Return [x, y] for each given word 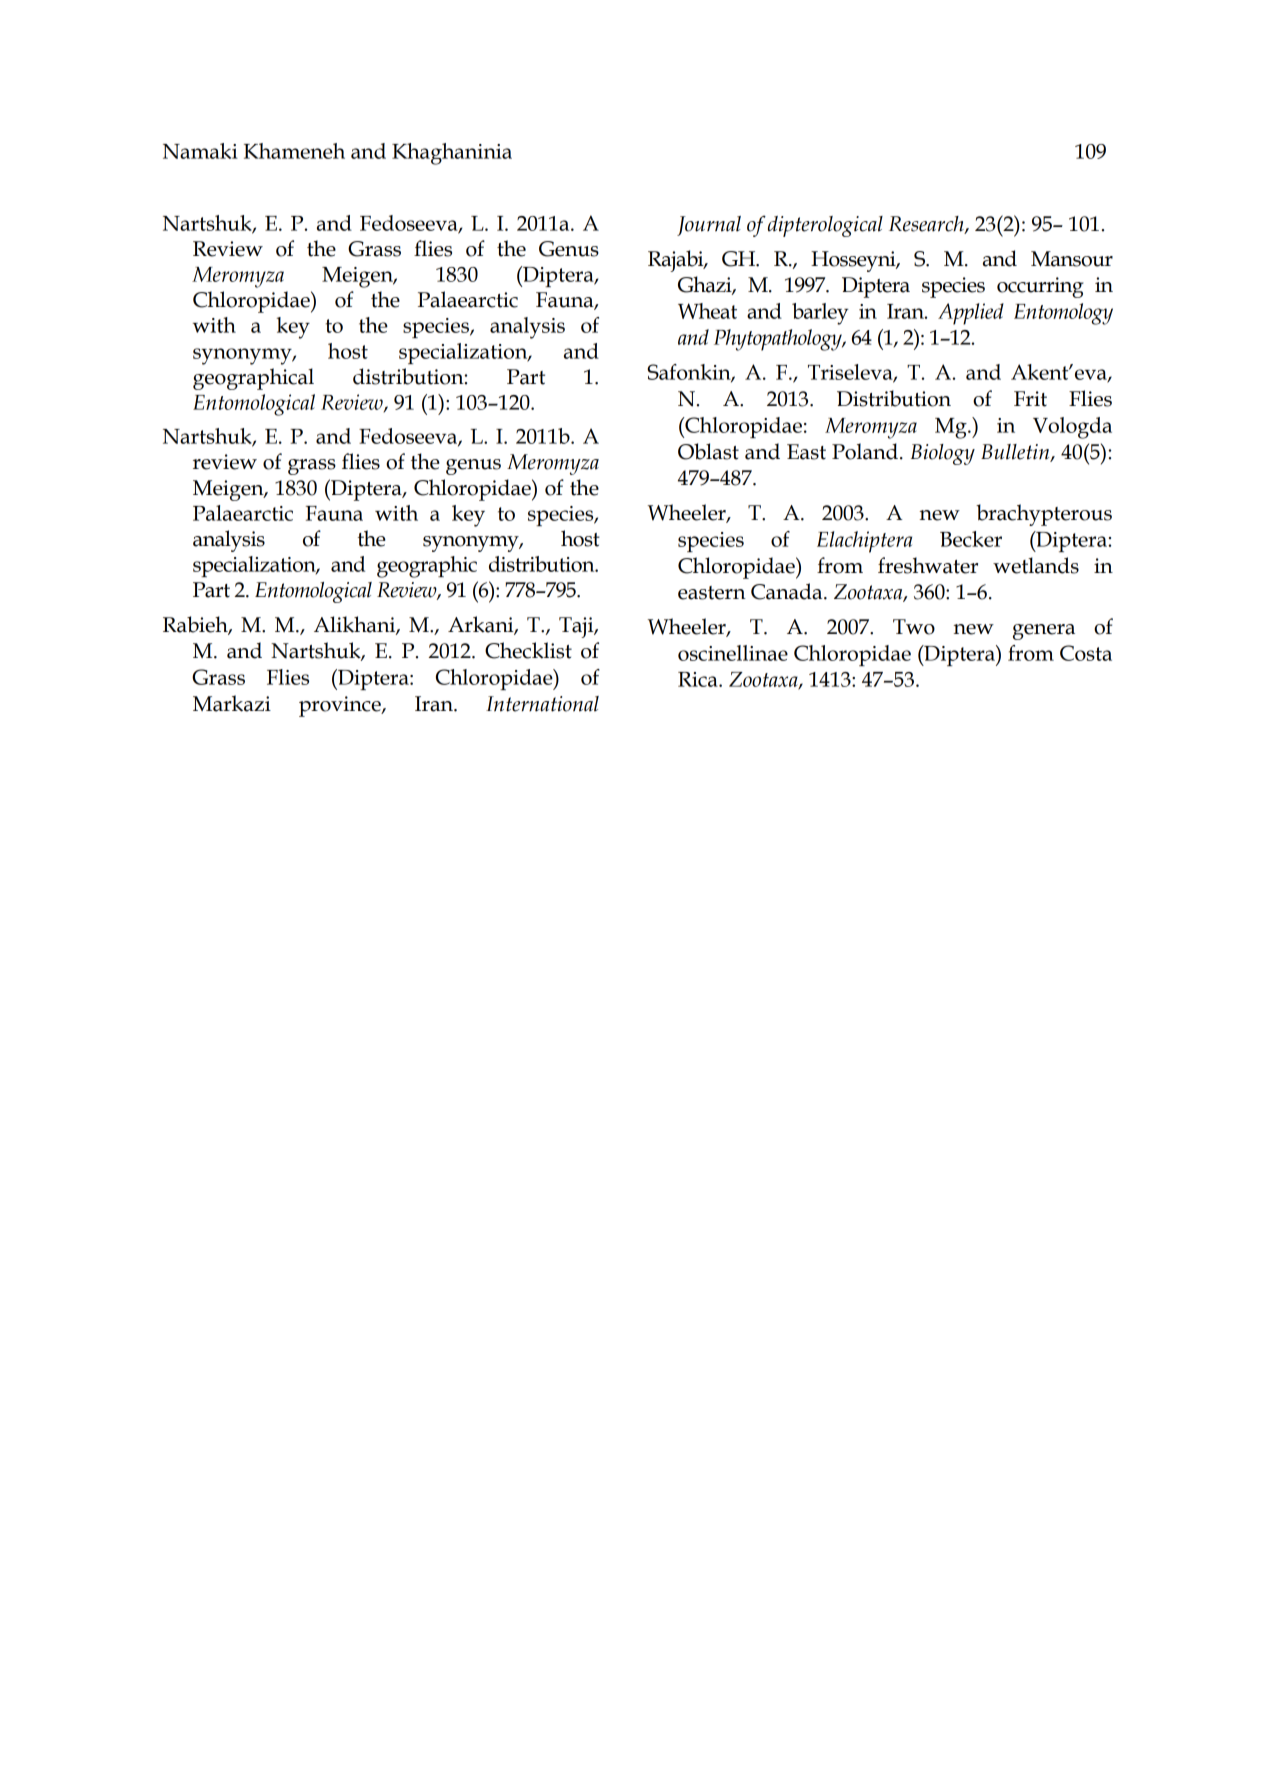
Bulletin [1016, 452]
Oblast [708, 451]
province [341, 706]
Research [927, 224]
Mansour [1072, 259]
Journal [709, 226]
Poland [865, 451]
